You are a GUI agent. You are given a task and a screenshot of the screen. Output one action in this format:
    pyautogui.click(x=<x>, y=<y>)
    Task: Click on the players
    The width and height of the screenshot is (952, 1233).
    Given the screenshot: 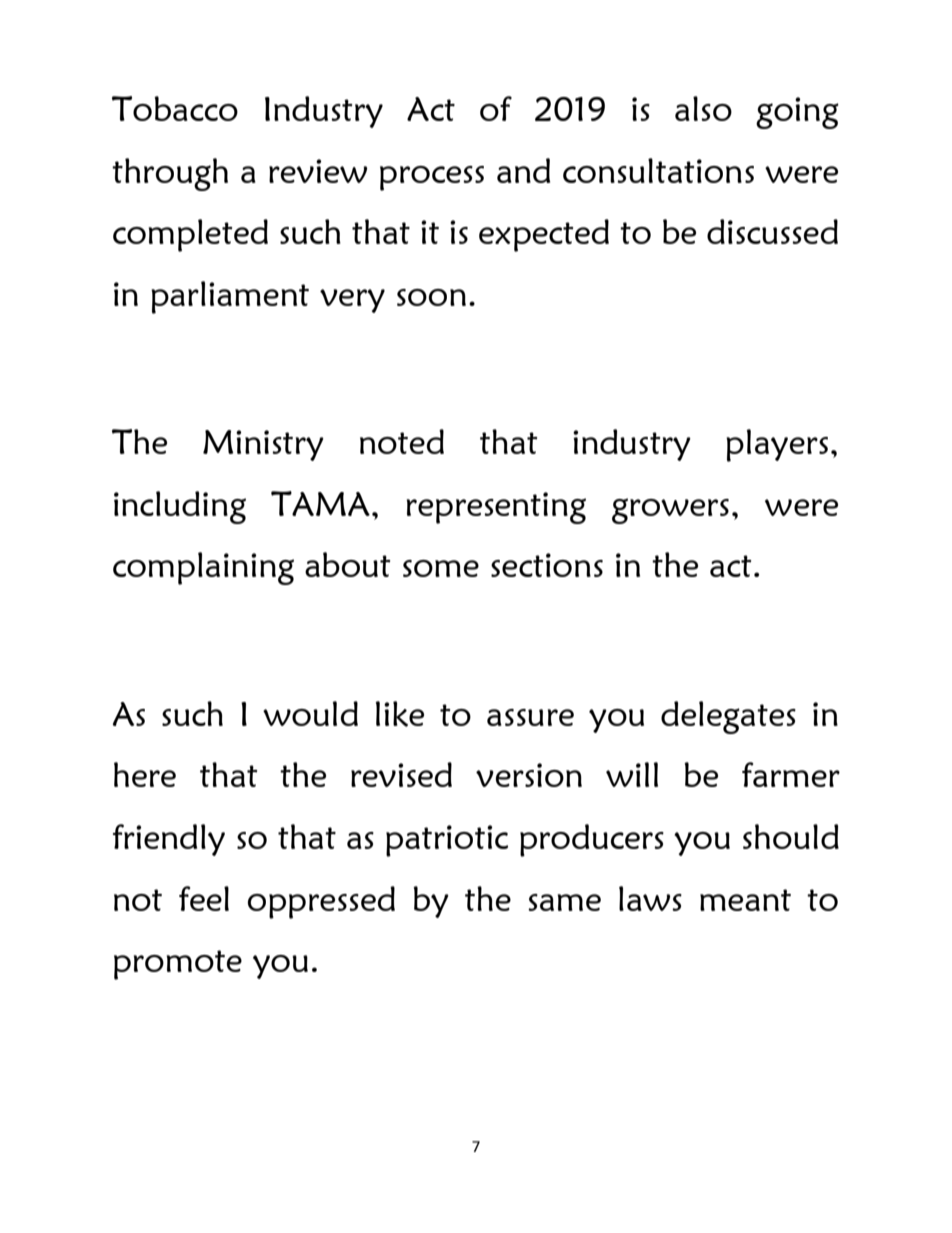 What is the action you would take?
    pyautogui.click(x=777, y=445)
